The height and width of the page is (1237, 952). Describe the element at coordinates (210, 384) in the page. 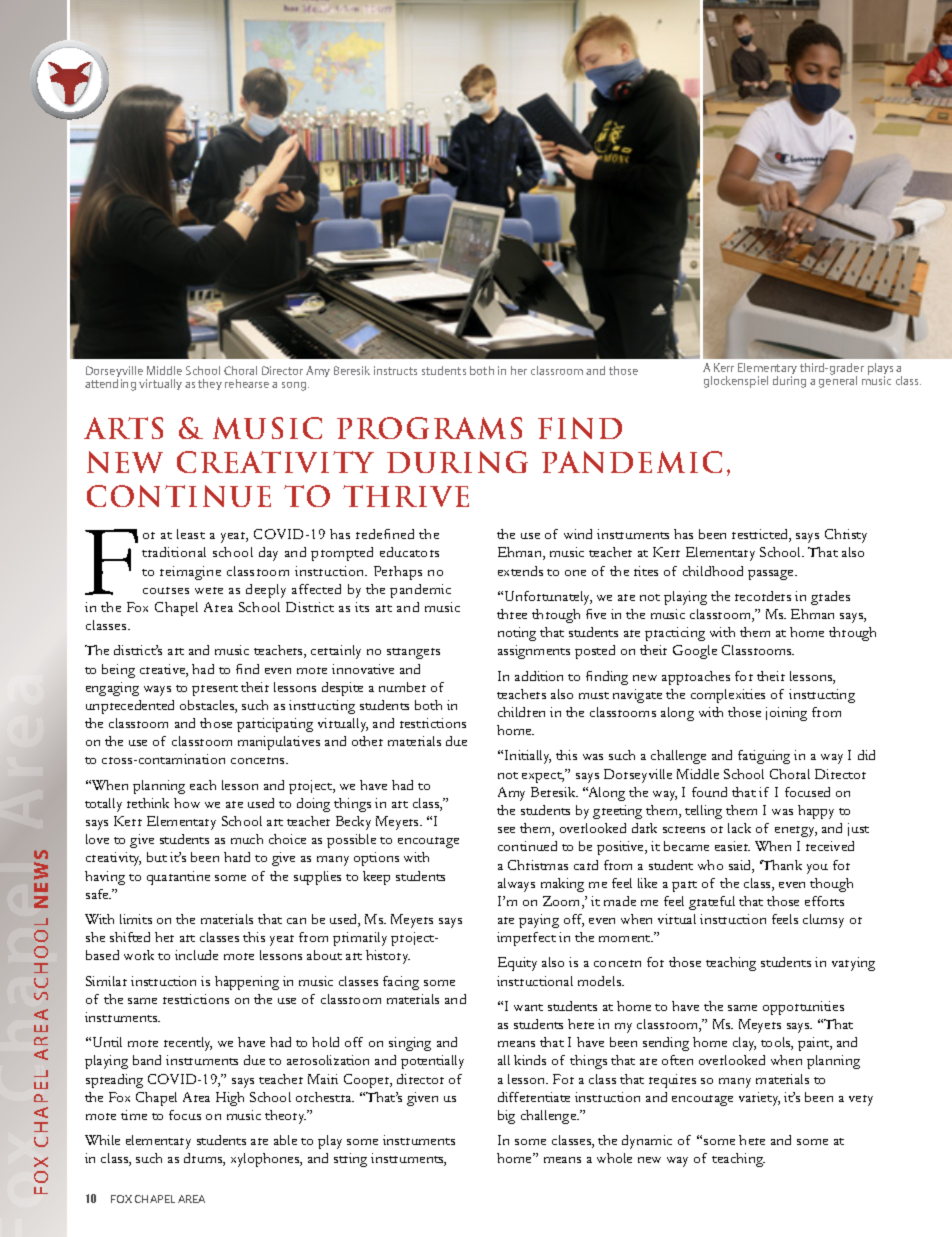

I see `they` at that location.
